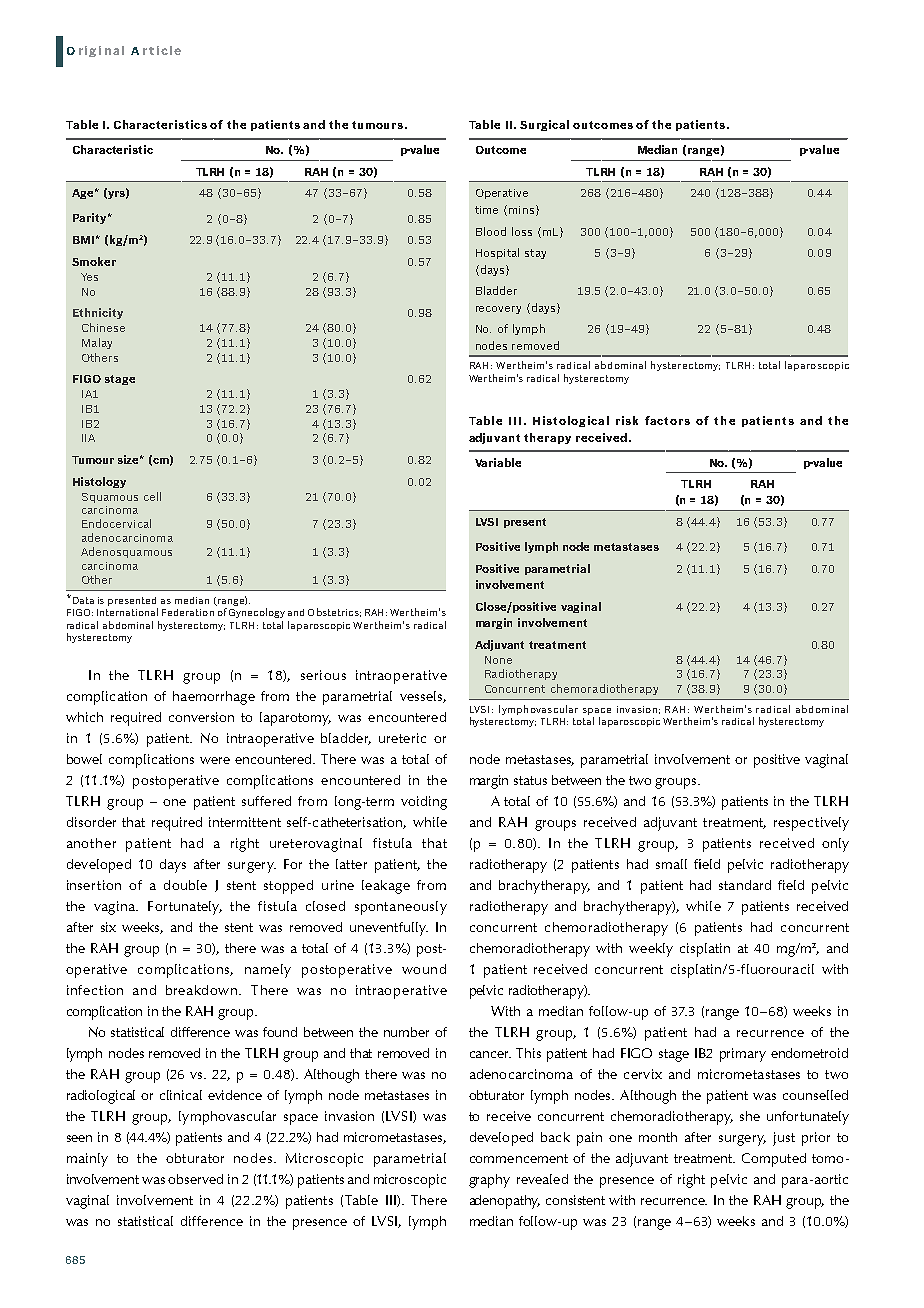 The width and height of the screenshot is (924, 1308). What do you see at coordinates (519, 1158) in the screenshot?
I see `commencement` at bounding box center [519, 1158].
